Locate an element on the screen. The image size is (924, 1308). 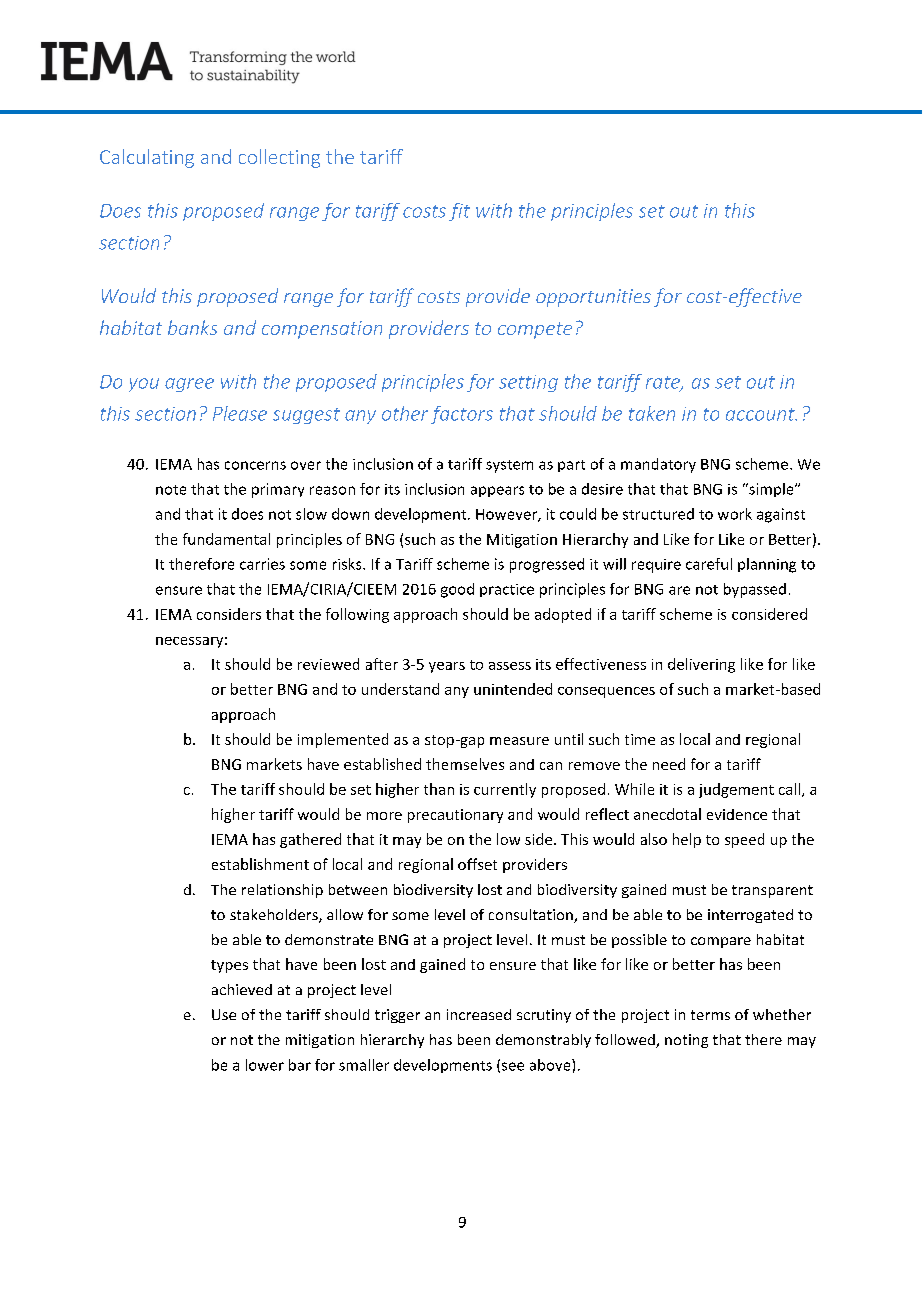
themselves is located at coordinates (465, 764).
